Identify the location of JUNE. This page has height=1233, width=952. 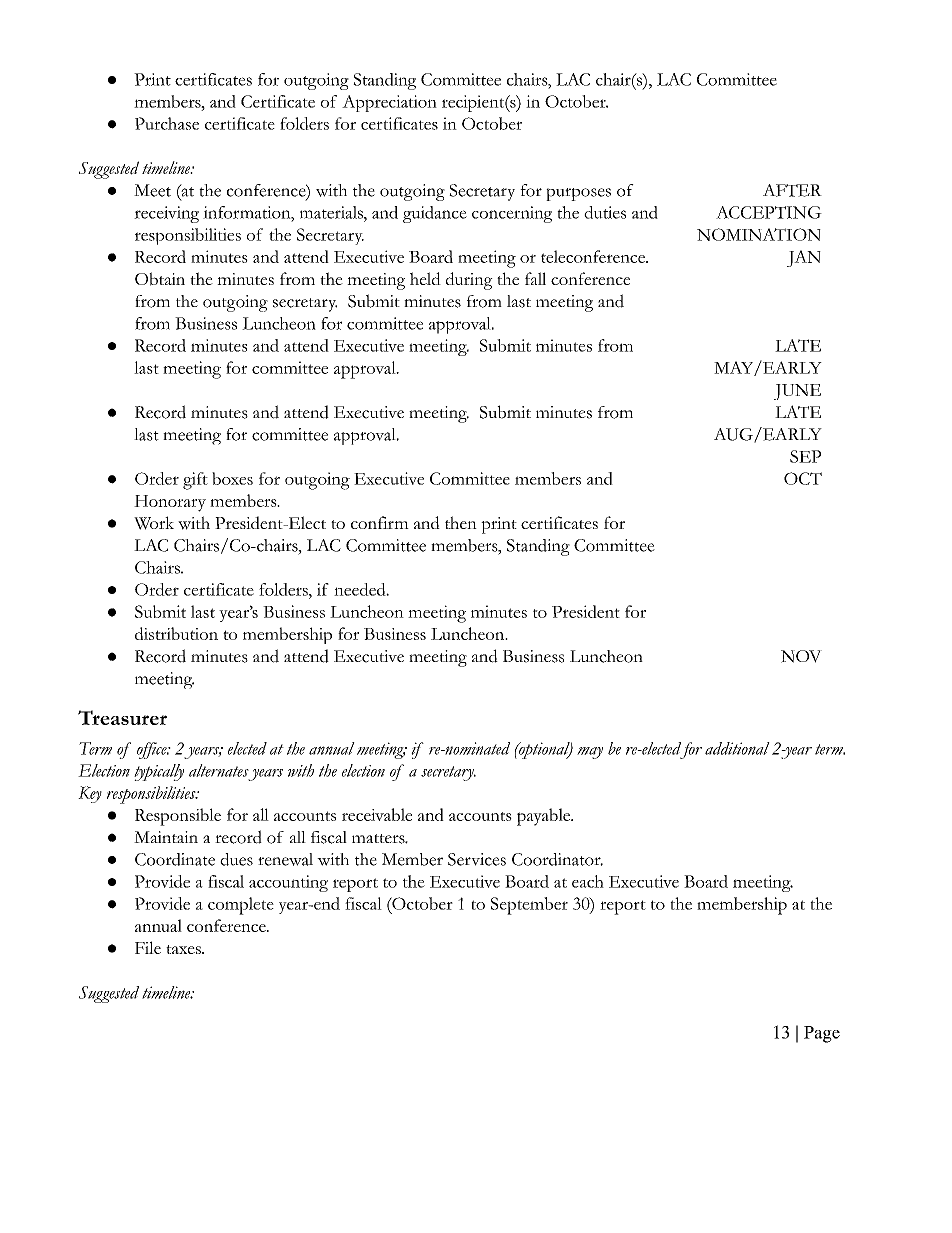
(797, 392).
